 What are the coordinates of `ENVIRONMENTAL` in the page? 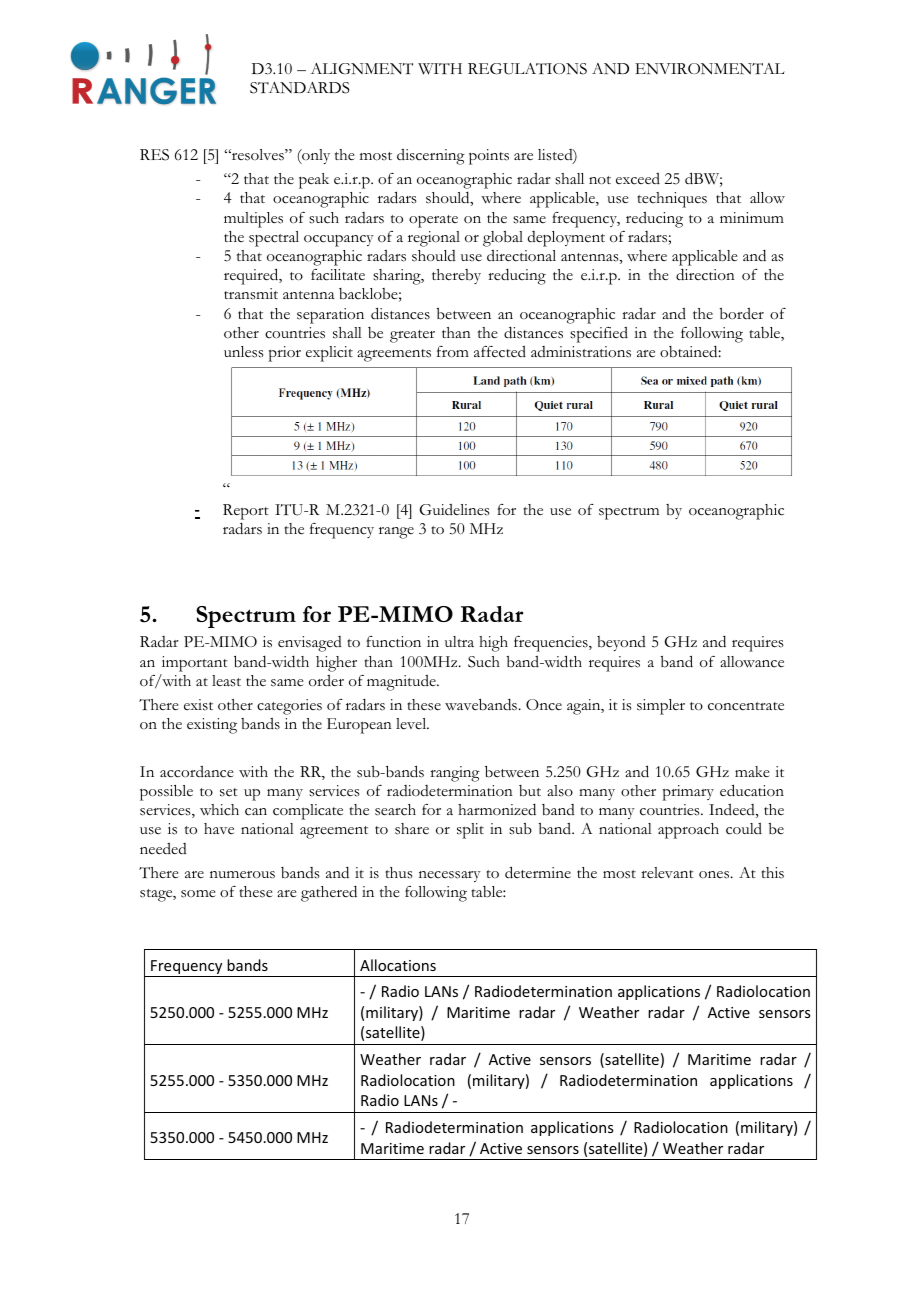 It's located at (710, 69).
